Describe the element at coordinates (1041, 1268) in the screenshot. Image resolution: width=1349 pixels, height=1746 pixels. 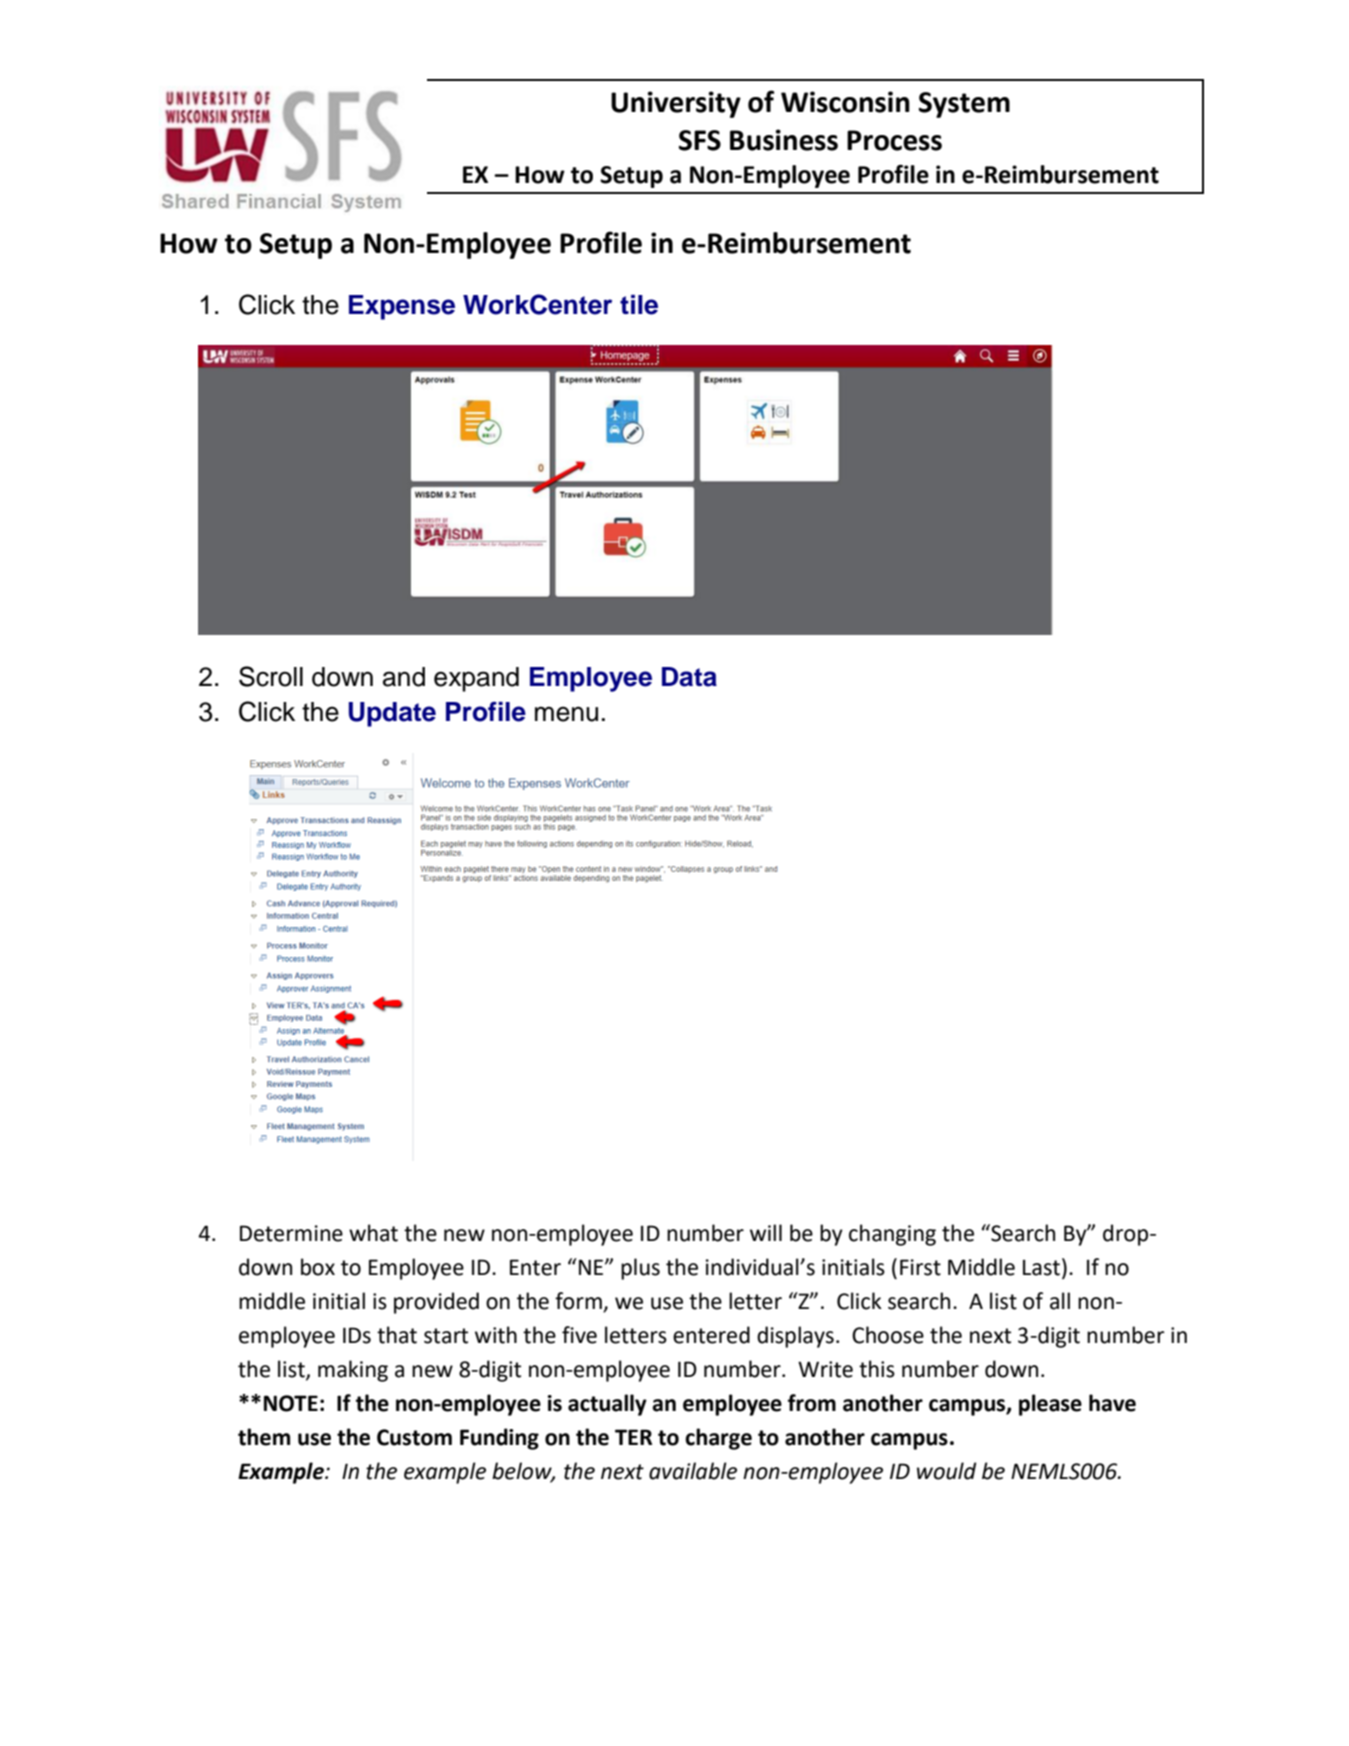
I see `Last` at that location.
